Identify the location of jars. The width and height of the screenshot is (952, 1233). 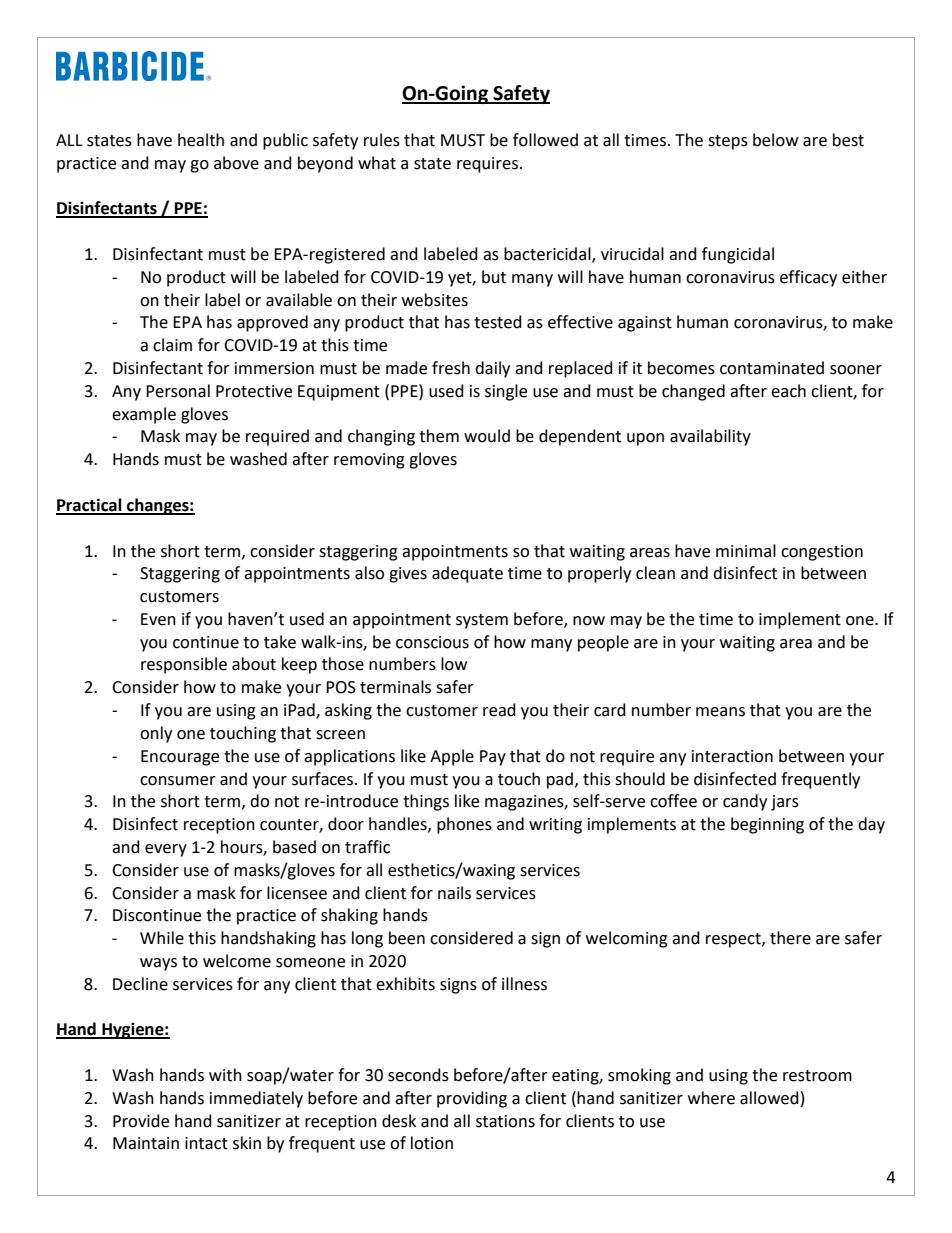
(785, 803).
